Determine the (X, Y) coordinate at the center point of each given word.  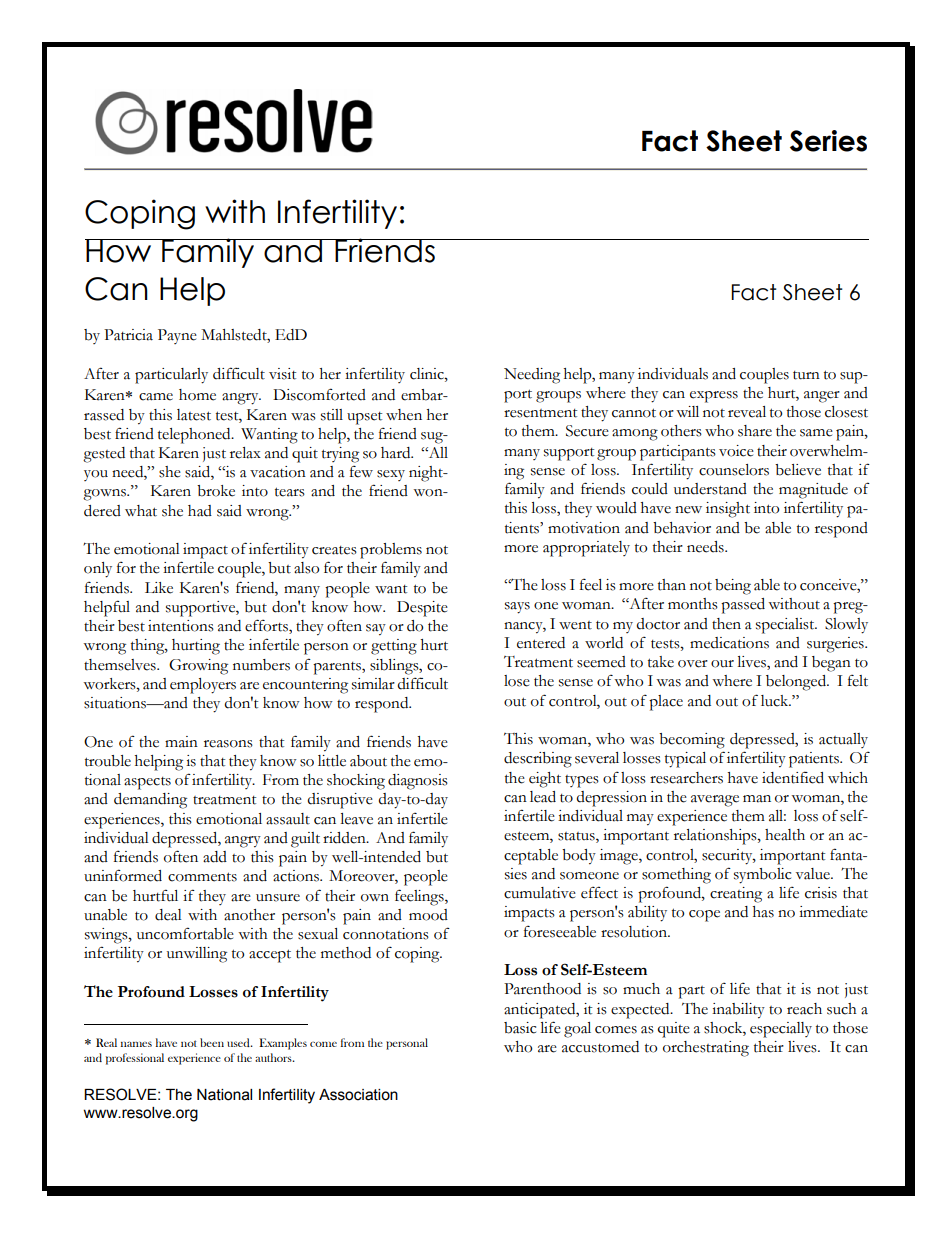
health (785, 835)
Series (828, 141)
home (197, 395)
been (212, 1042)
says (517, 608)
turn (806, 375)
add (215, 857)
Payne (177, 336)
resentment (540, 413)
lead (543, 797)
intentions (181, 626)
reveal (747, 412)
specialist (786, 626)
